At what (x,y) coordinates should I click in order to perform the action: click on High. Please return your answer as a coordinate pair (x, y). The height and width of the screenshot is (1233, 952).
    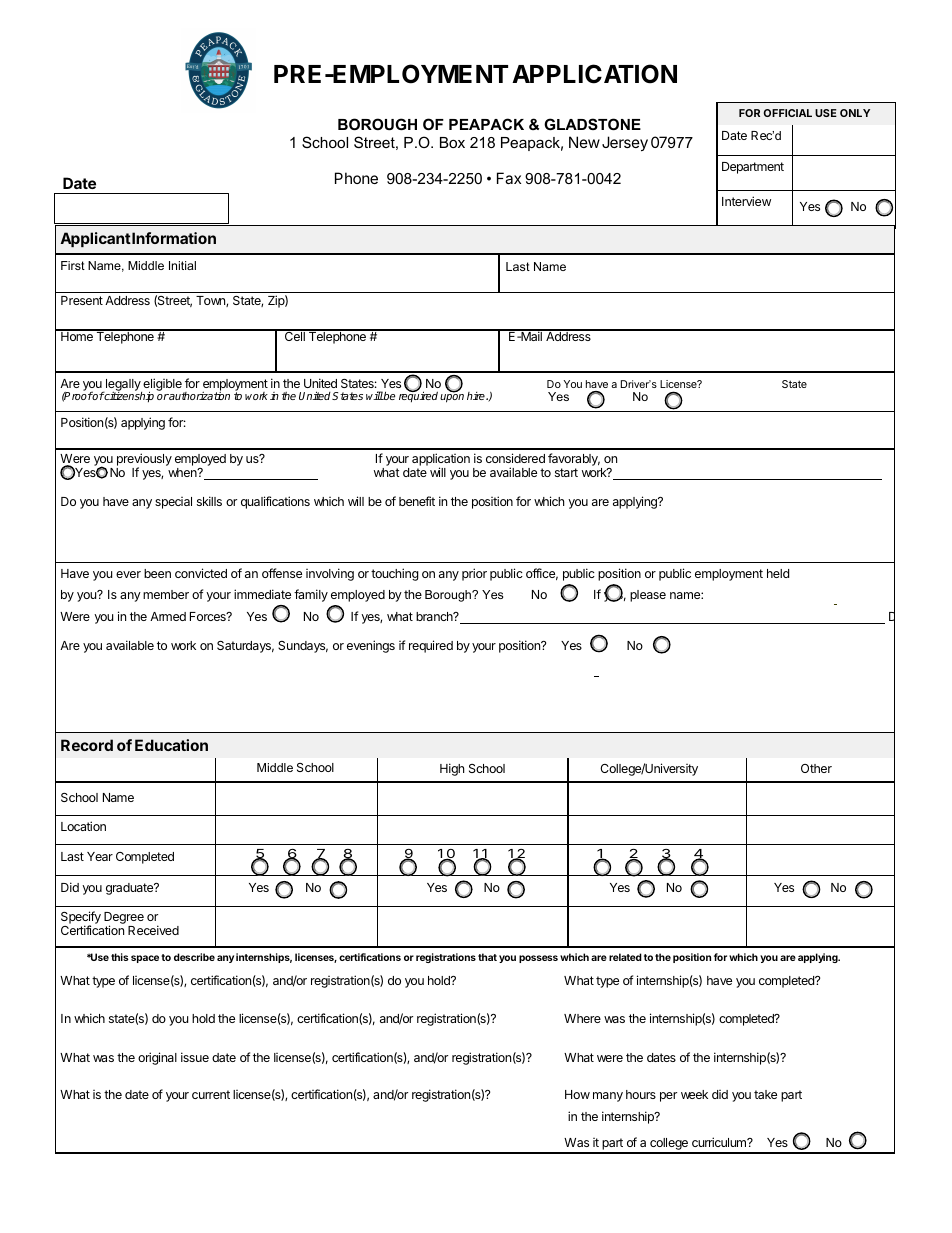
    Looking at the image, I should click on (452, 769).
